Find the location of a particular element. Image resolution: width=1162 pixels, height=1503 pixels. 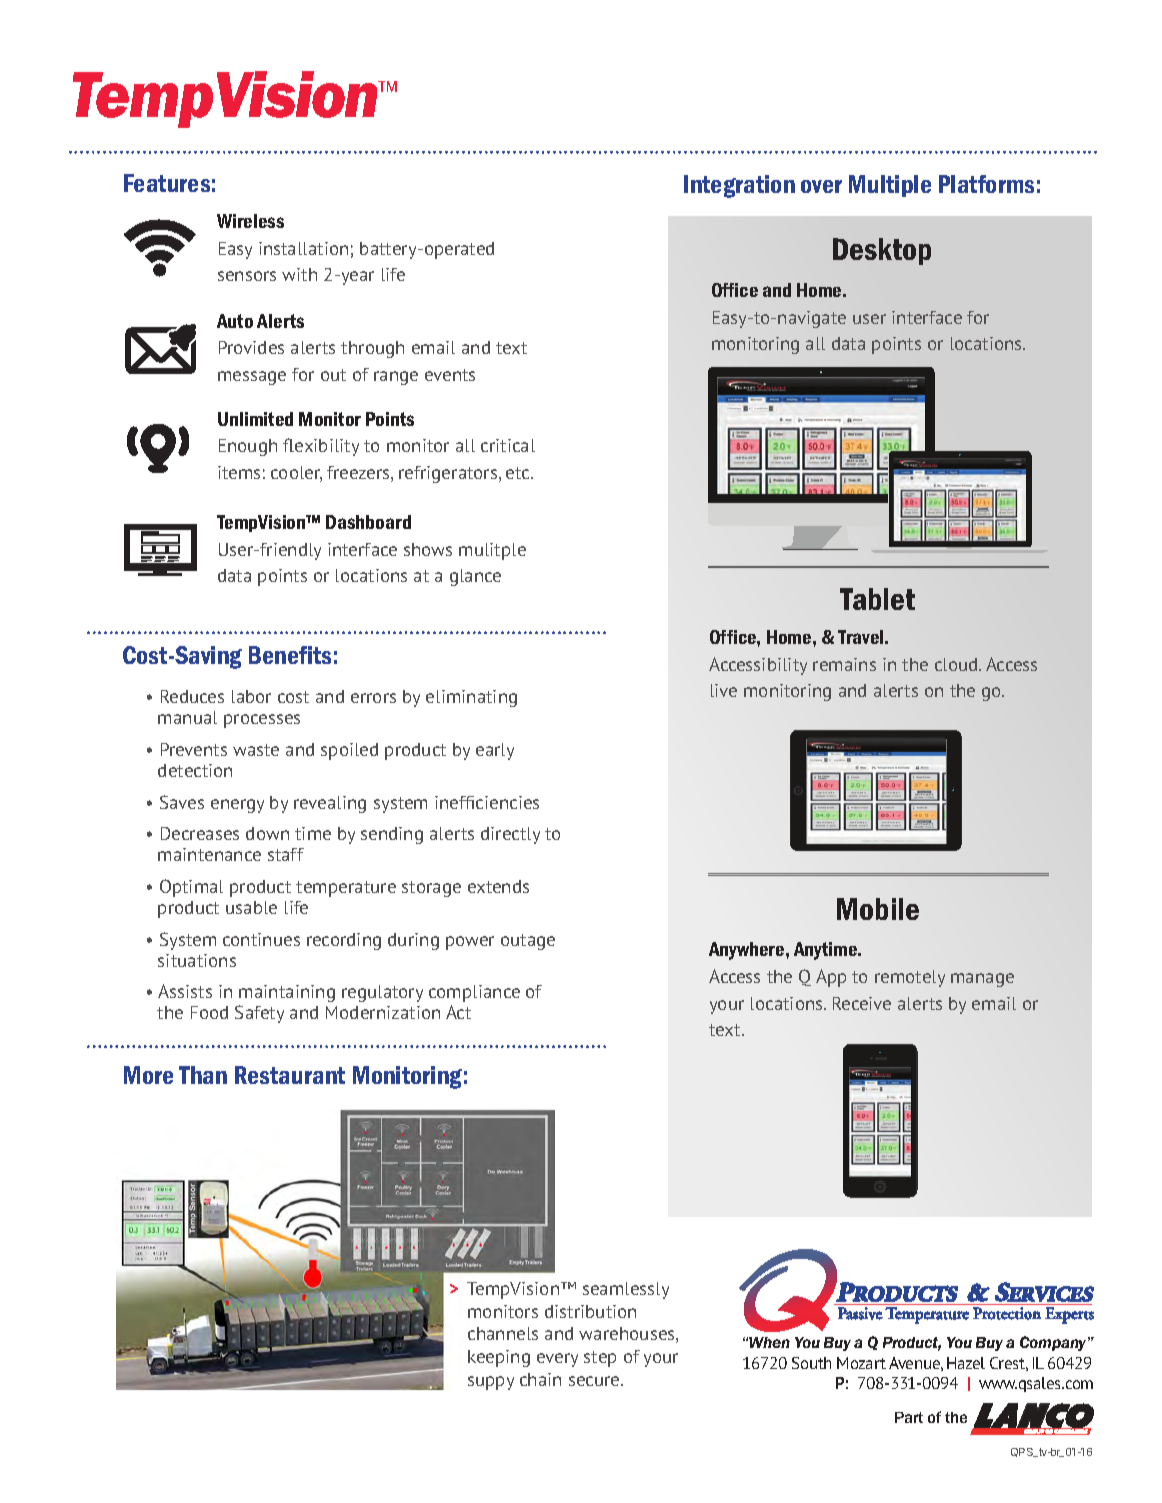

Wireless is located at coordinates (250, 221).
